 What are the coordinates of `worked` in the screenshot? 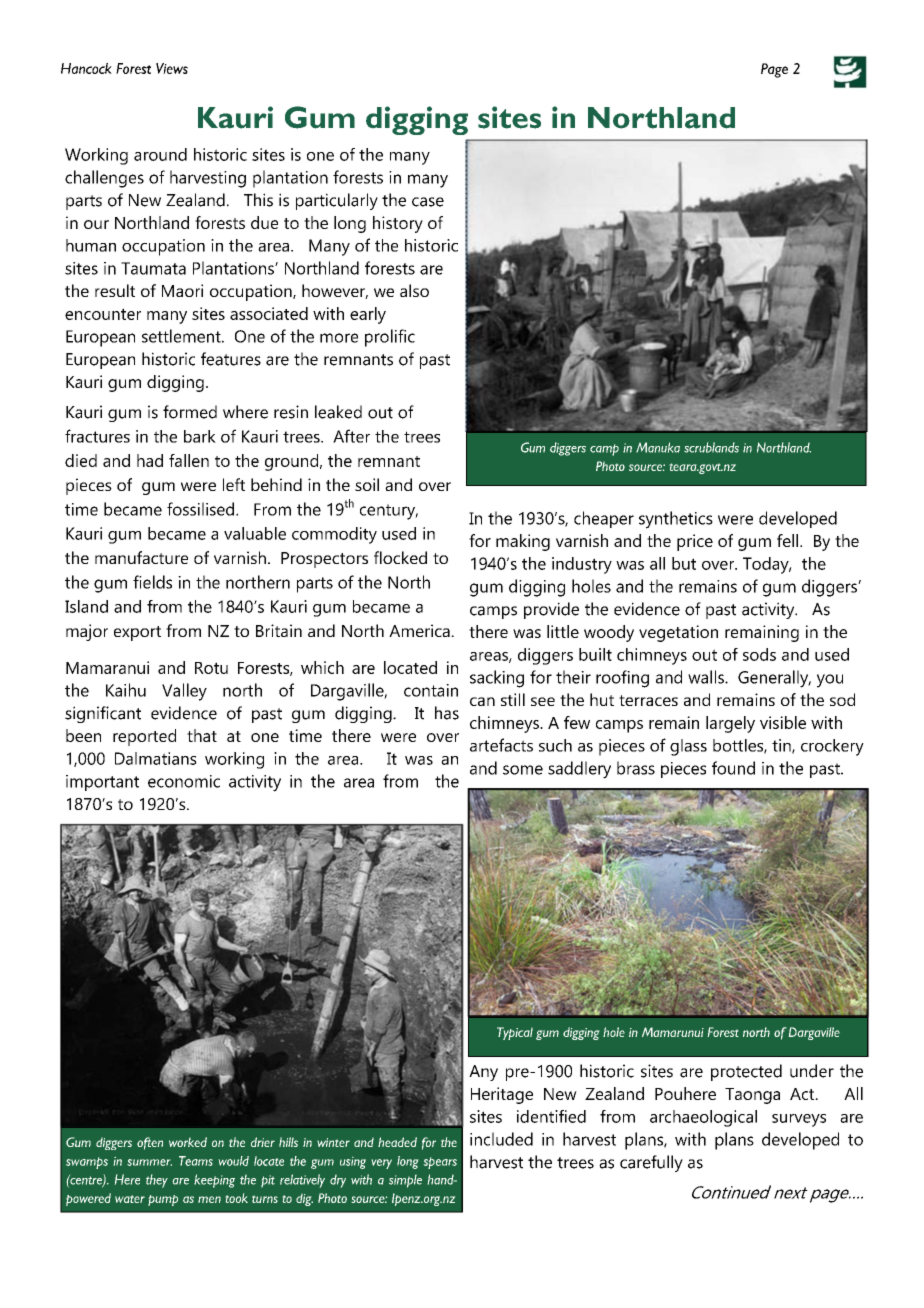 It's located at (188, 1142).
